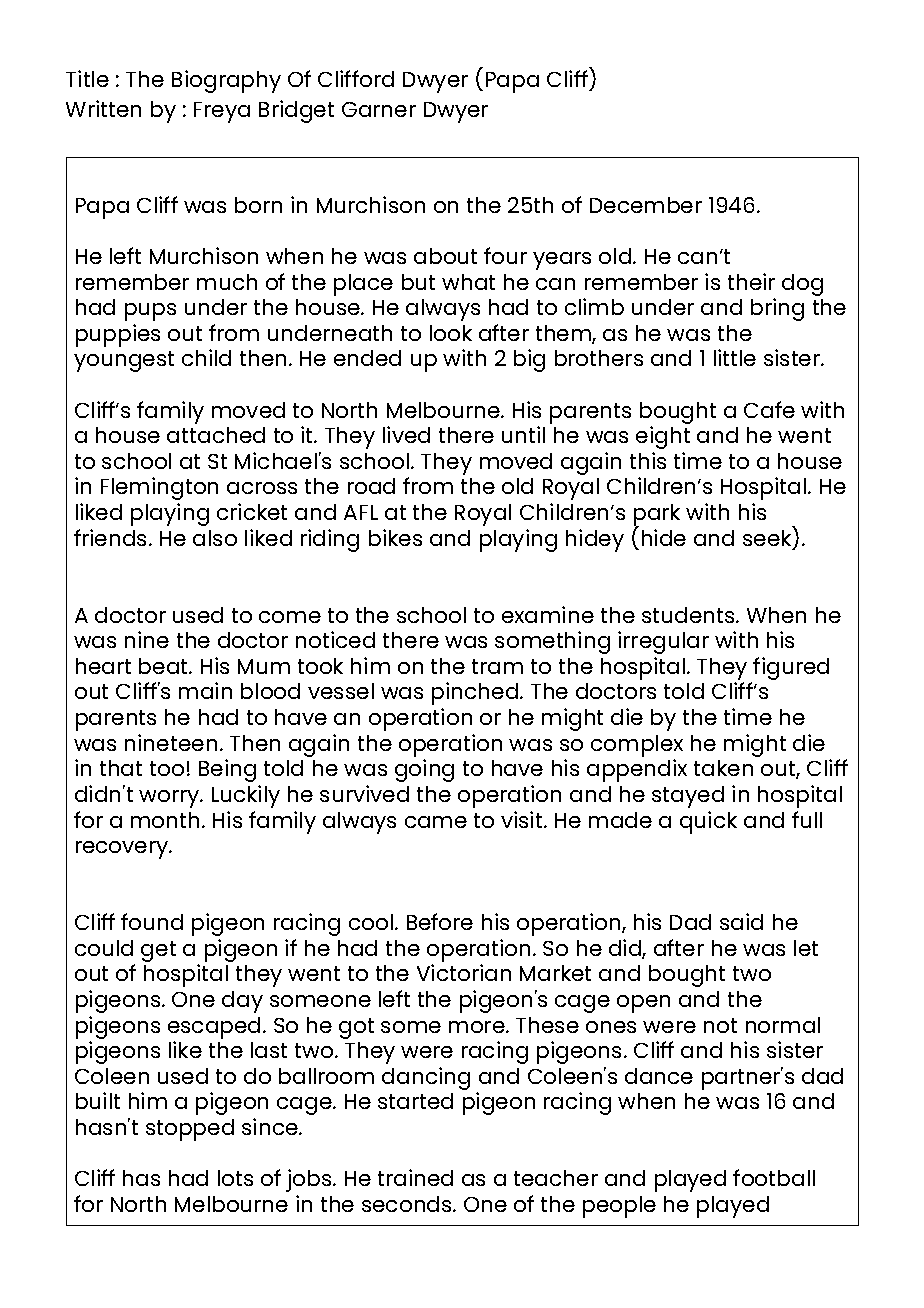 Image resolution: width=924 pixels, height=1308 pixels. Describe the element at coordinates (663, 437) in the document. I see `eight` at that location.
